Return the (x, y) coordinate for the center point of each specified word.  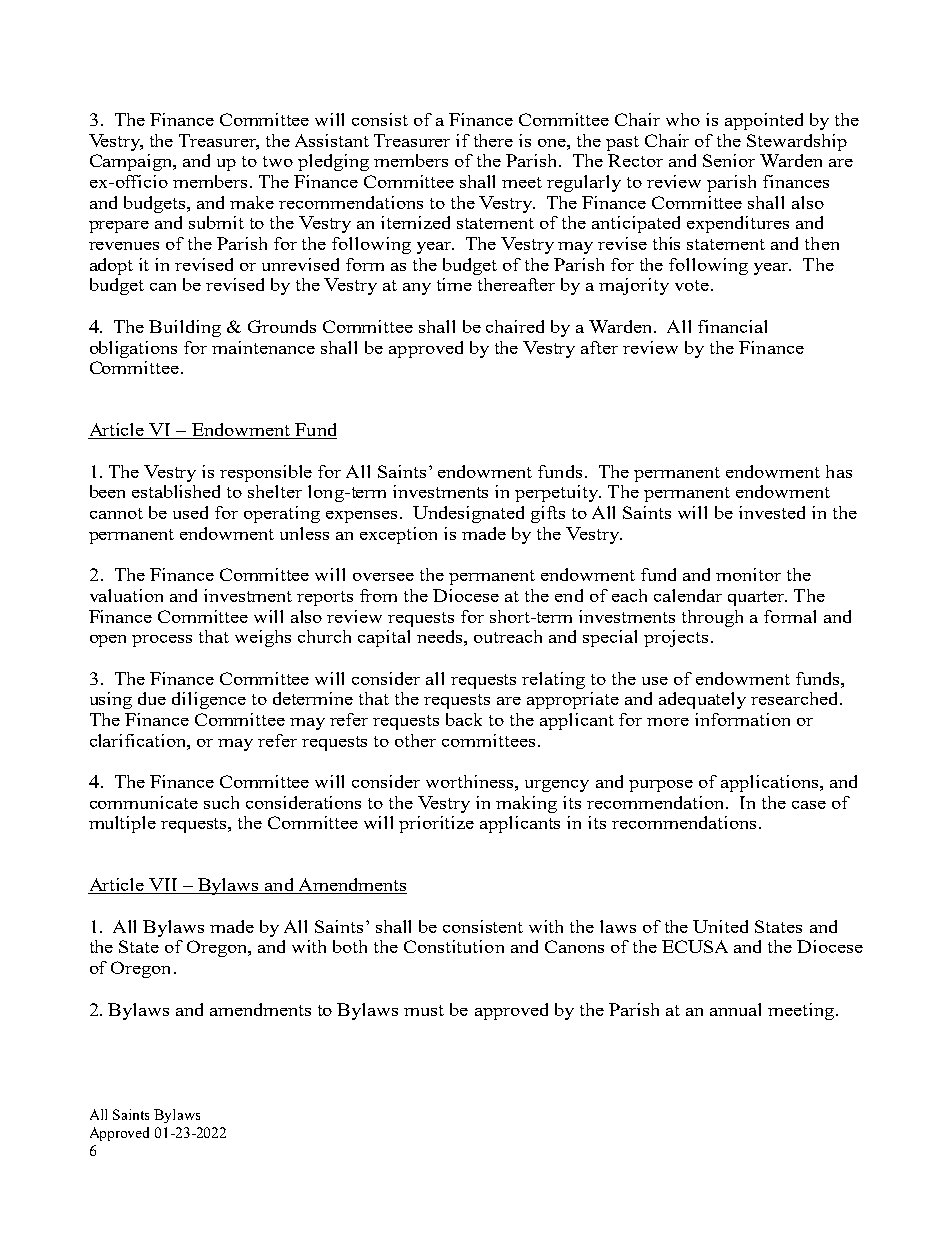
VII (163, 886)
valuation (126, 595)
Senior (729, 160)
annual (735, 1009)
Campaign (132, 162)
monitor (748, 574)
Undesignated (468, 514)
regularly (584, 183)
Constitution (454, 946)
